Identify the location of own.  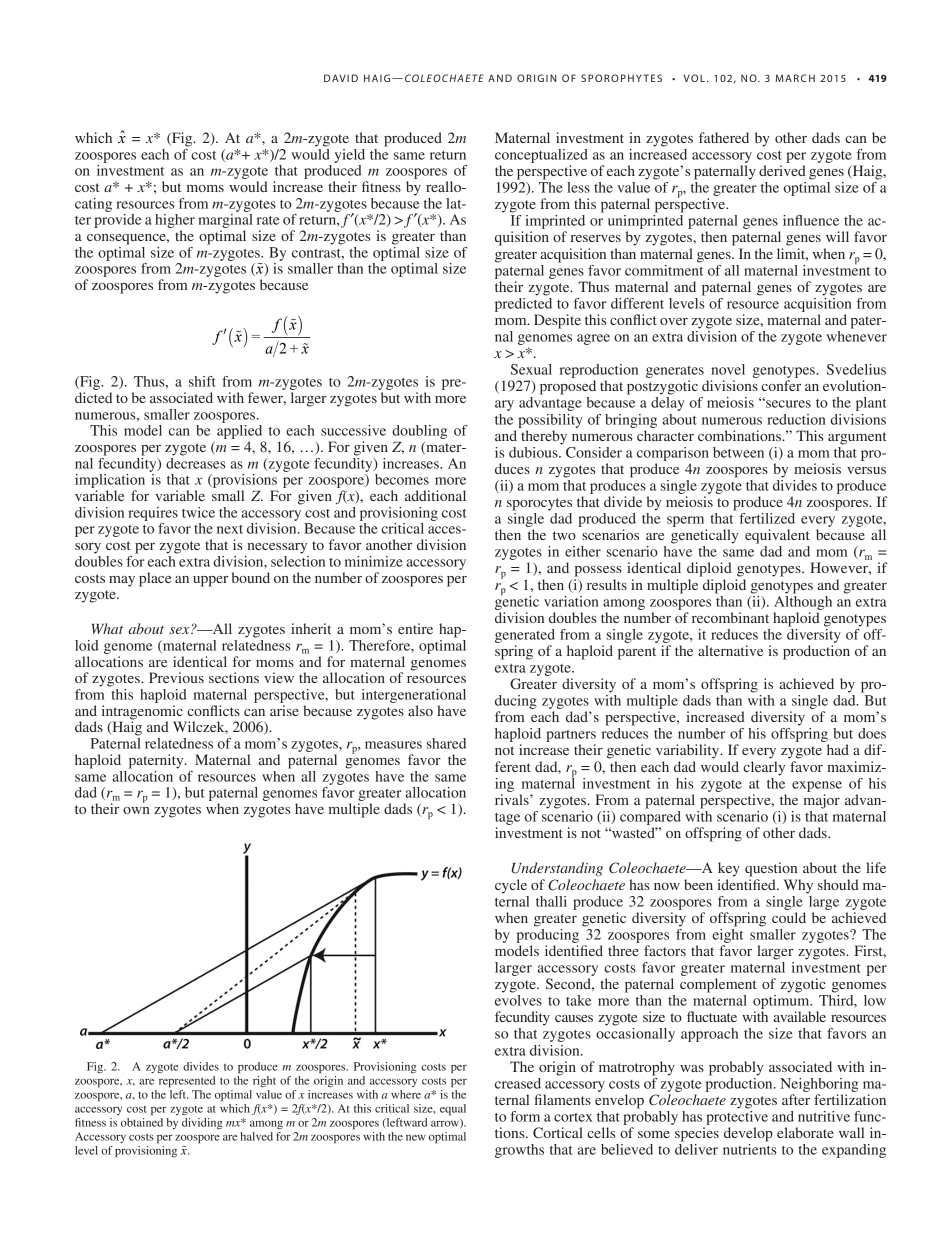
(136, 810).
